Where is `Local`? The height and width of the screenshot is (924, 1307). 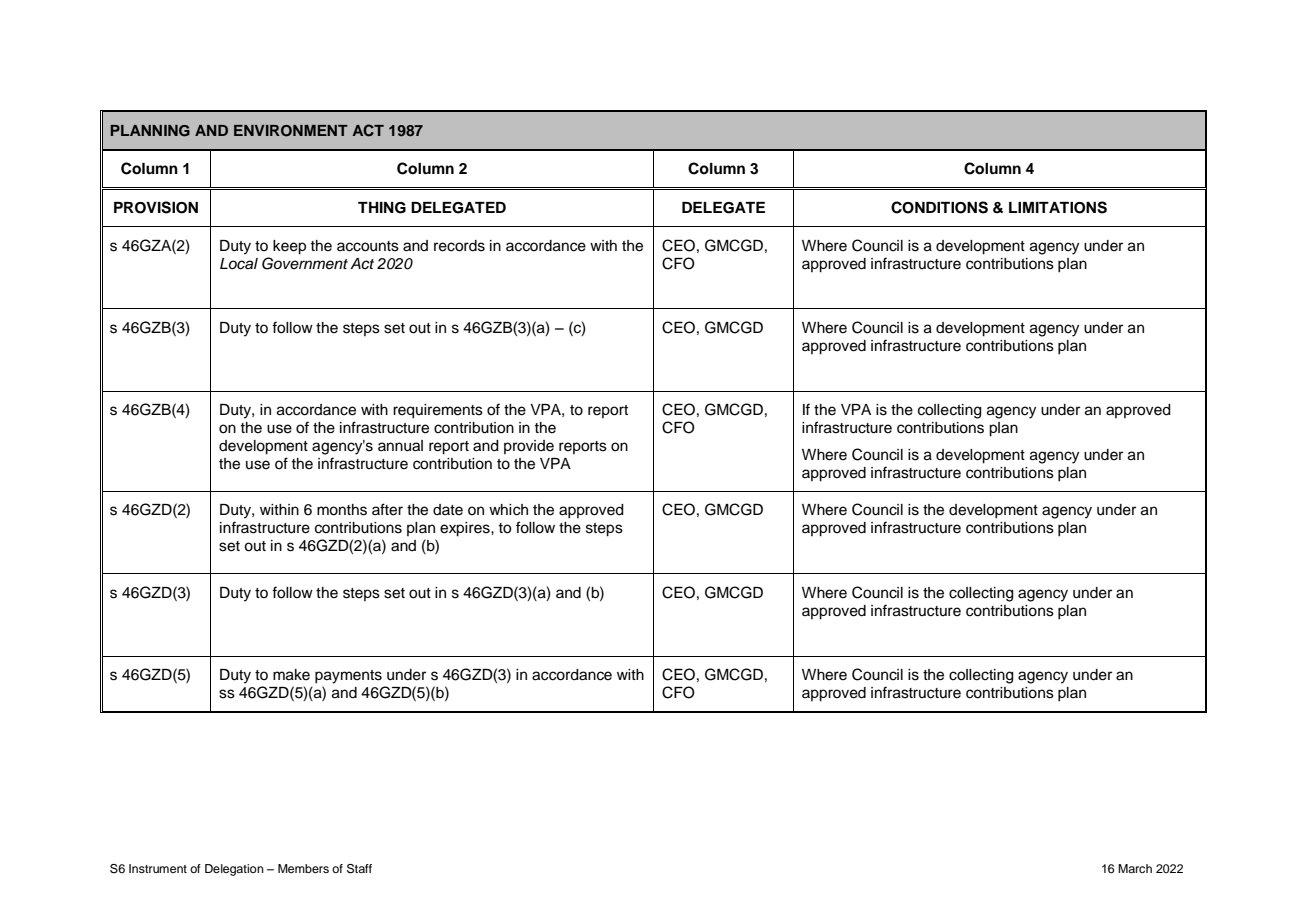 Local is located at coordinates (239, 264).
